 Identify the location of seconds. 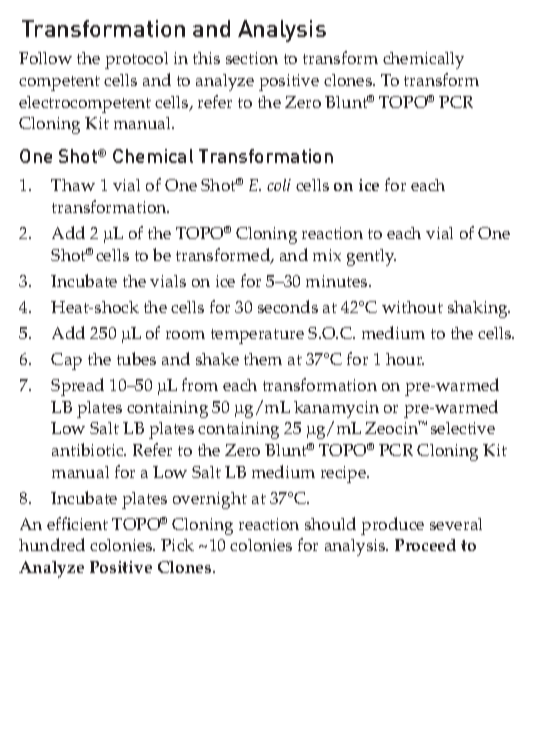
(288, 306).
